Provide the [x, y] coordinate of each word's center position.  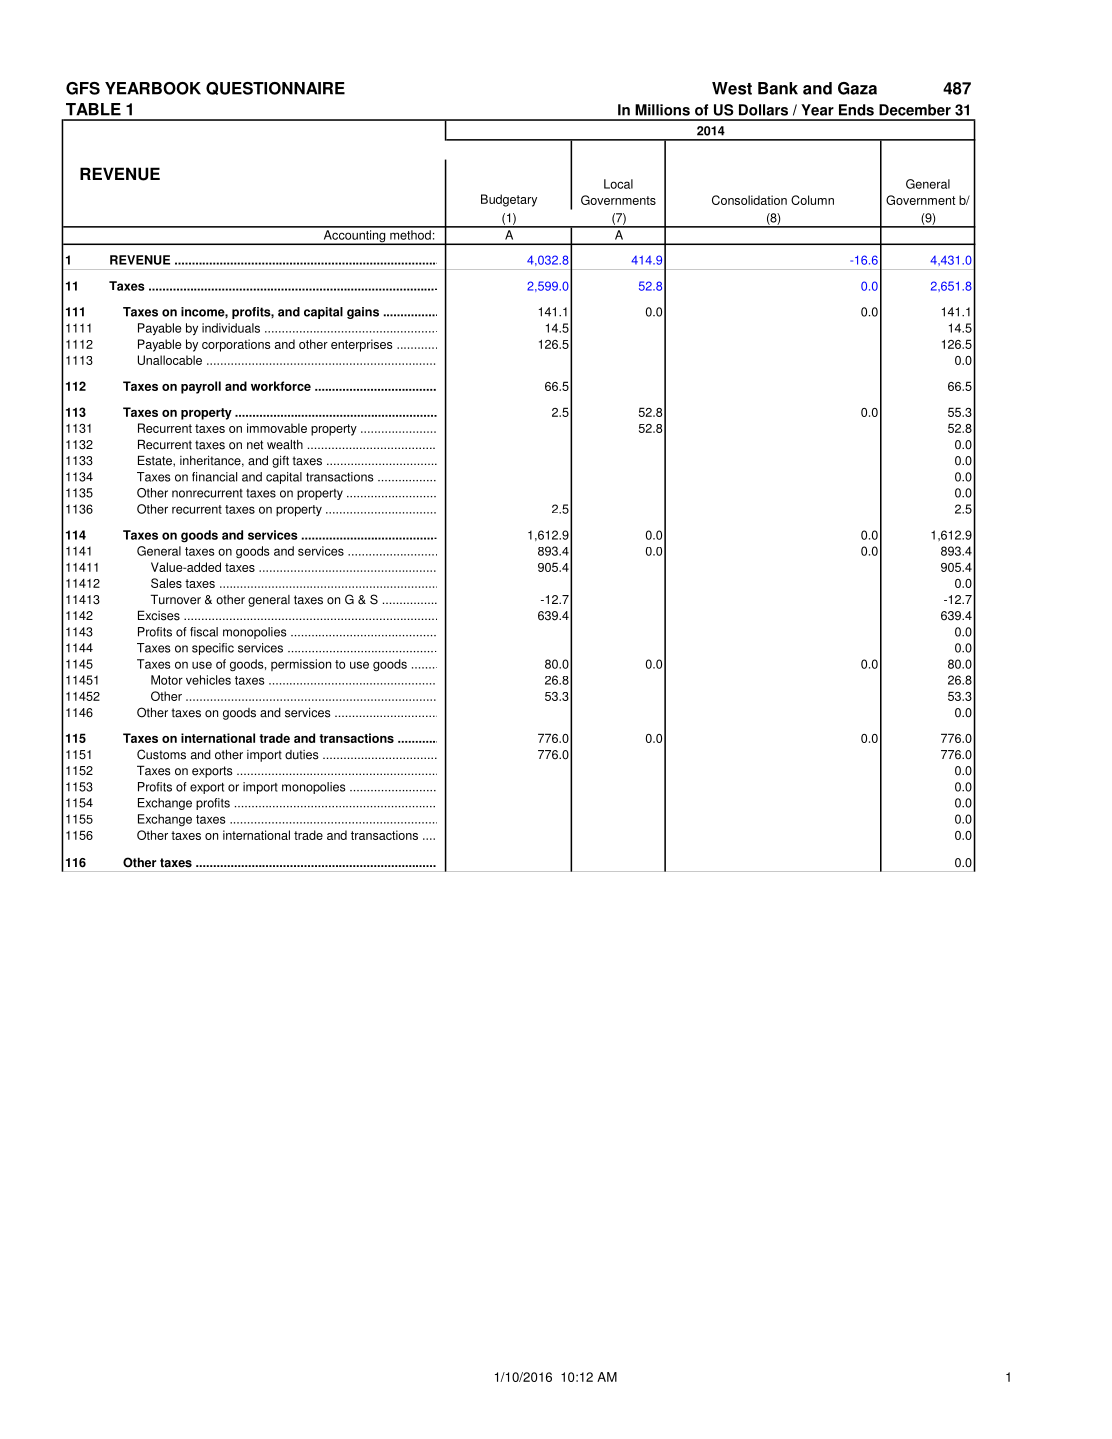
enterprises [361, 345]
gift [280, 461]
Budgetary [509, 200]
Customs [161, 754]
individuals [231, 328]
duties [302, 755]
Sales [166, 583]
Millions [662, 110]
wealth [285, 444]
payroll [201, 387]
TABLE [93, 109]
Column [812, 200]
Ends [856, 110]
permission [301, 665]
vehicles [208, 680]
